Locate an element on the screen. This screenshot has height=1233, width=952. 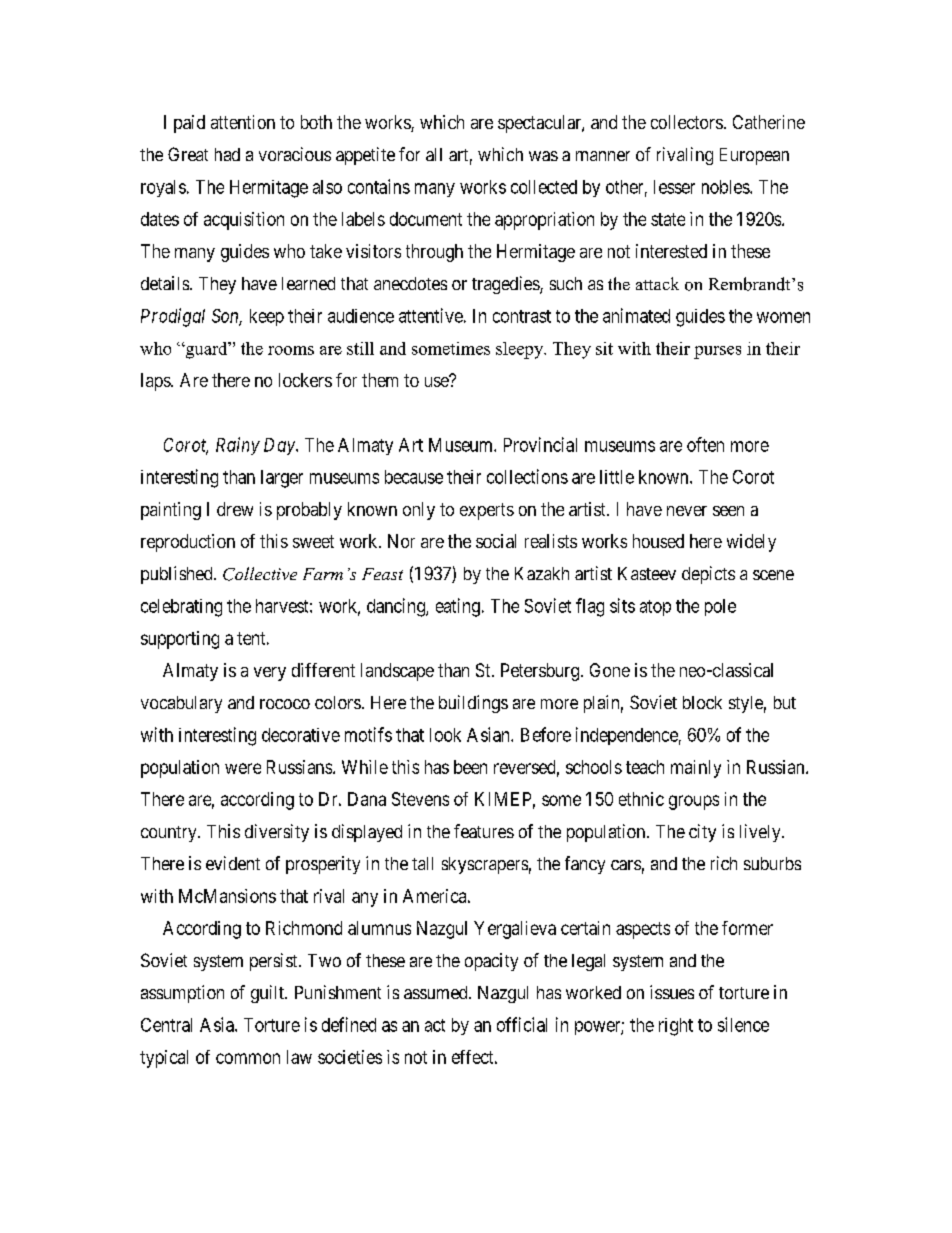
collectors is located at coordinates (687, 122).
